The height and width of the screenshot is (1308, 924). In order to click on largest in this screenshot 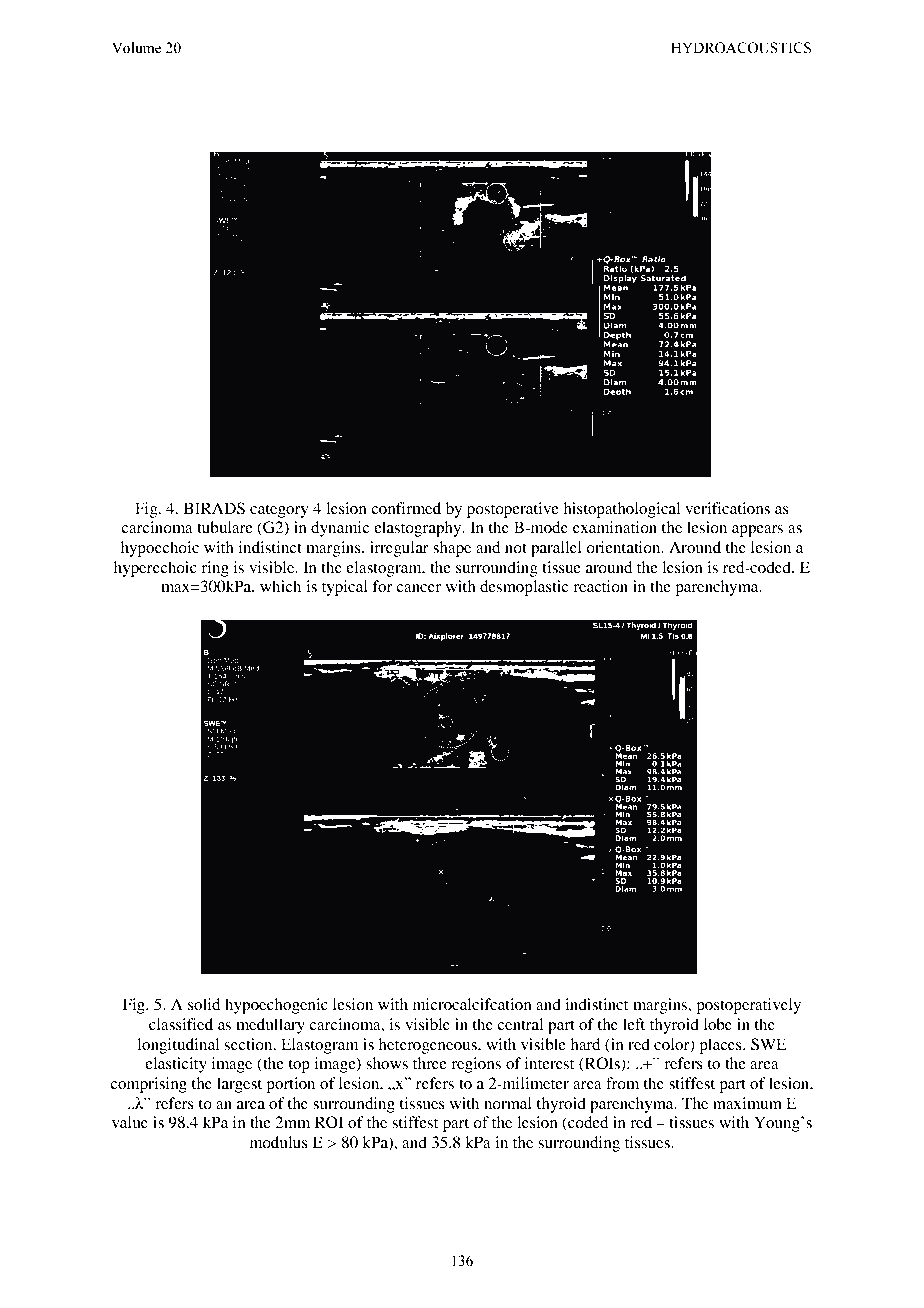, I will do `click(239, 1085)`.
